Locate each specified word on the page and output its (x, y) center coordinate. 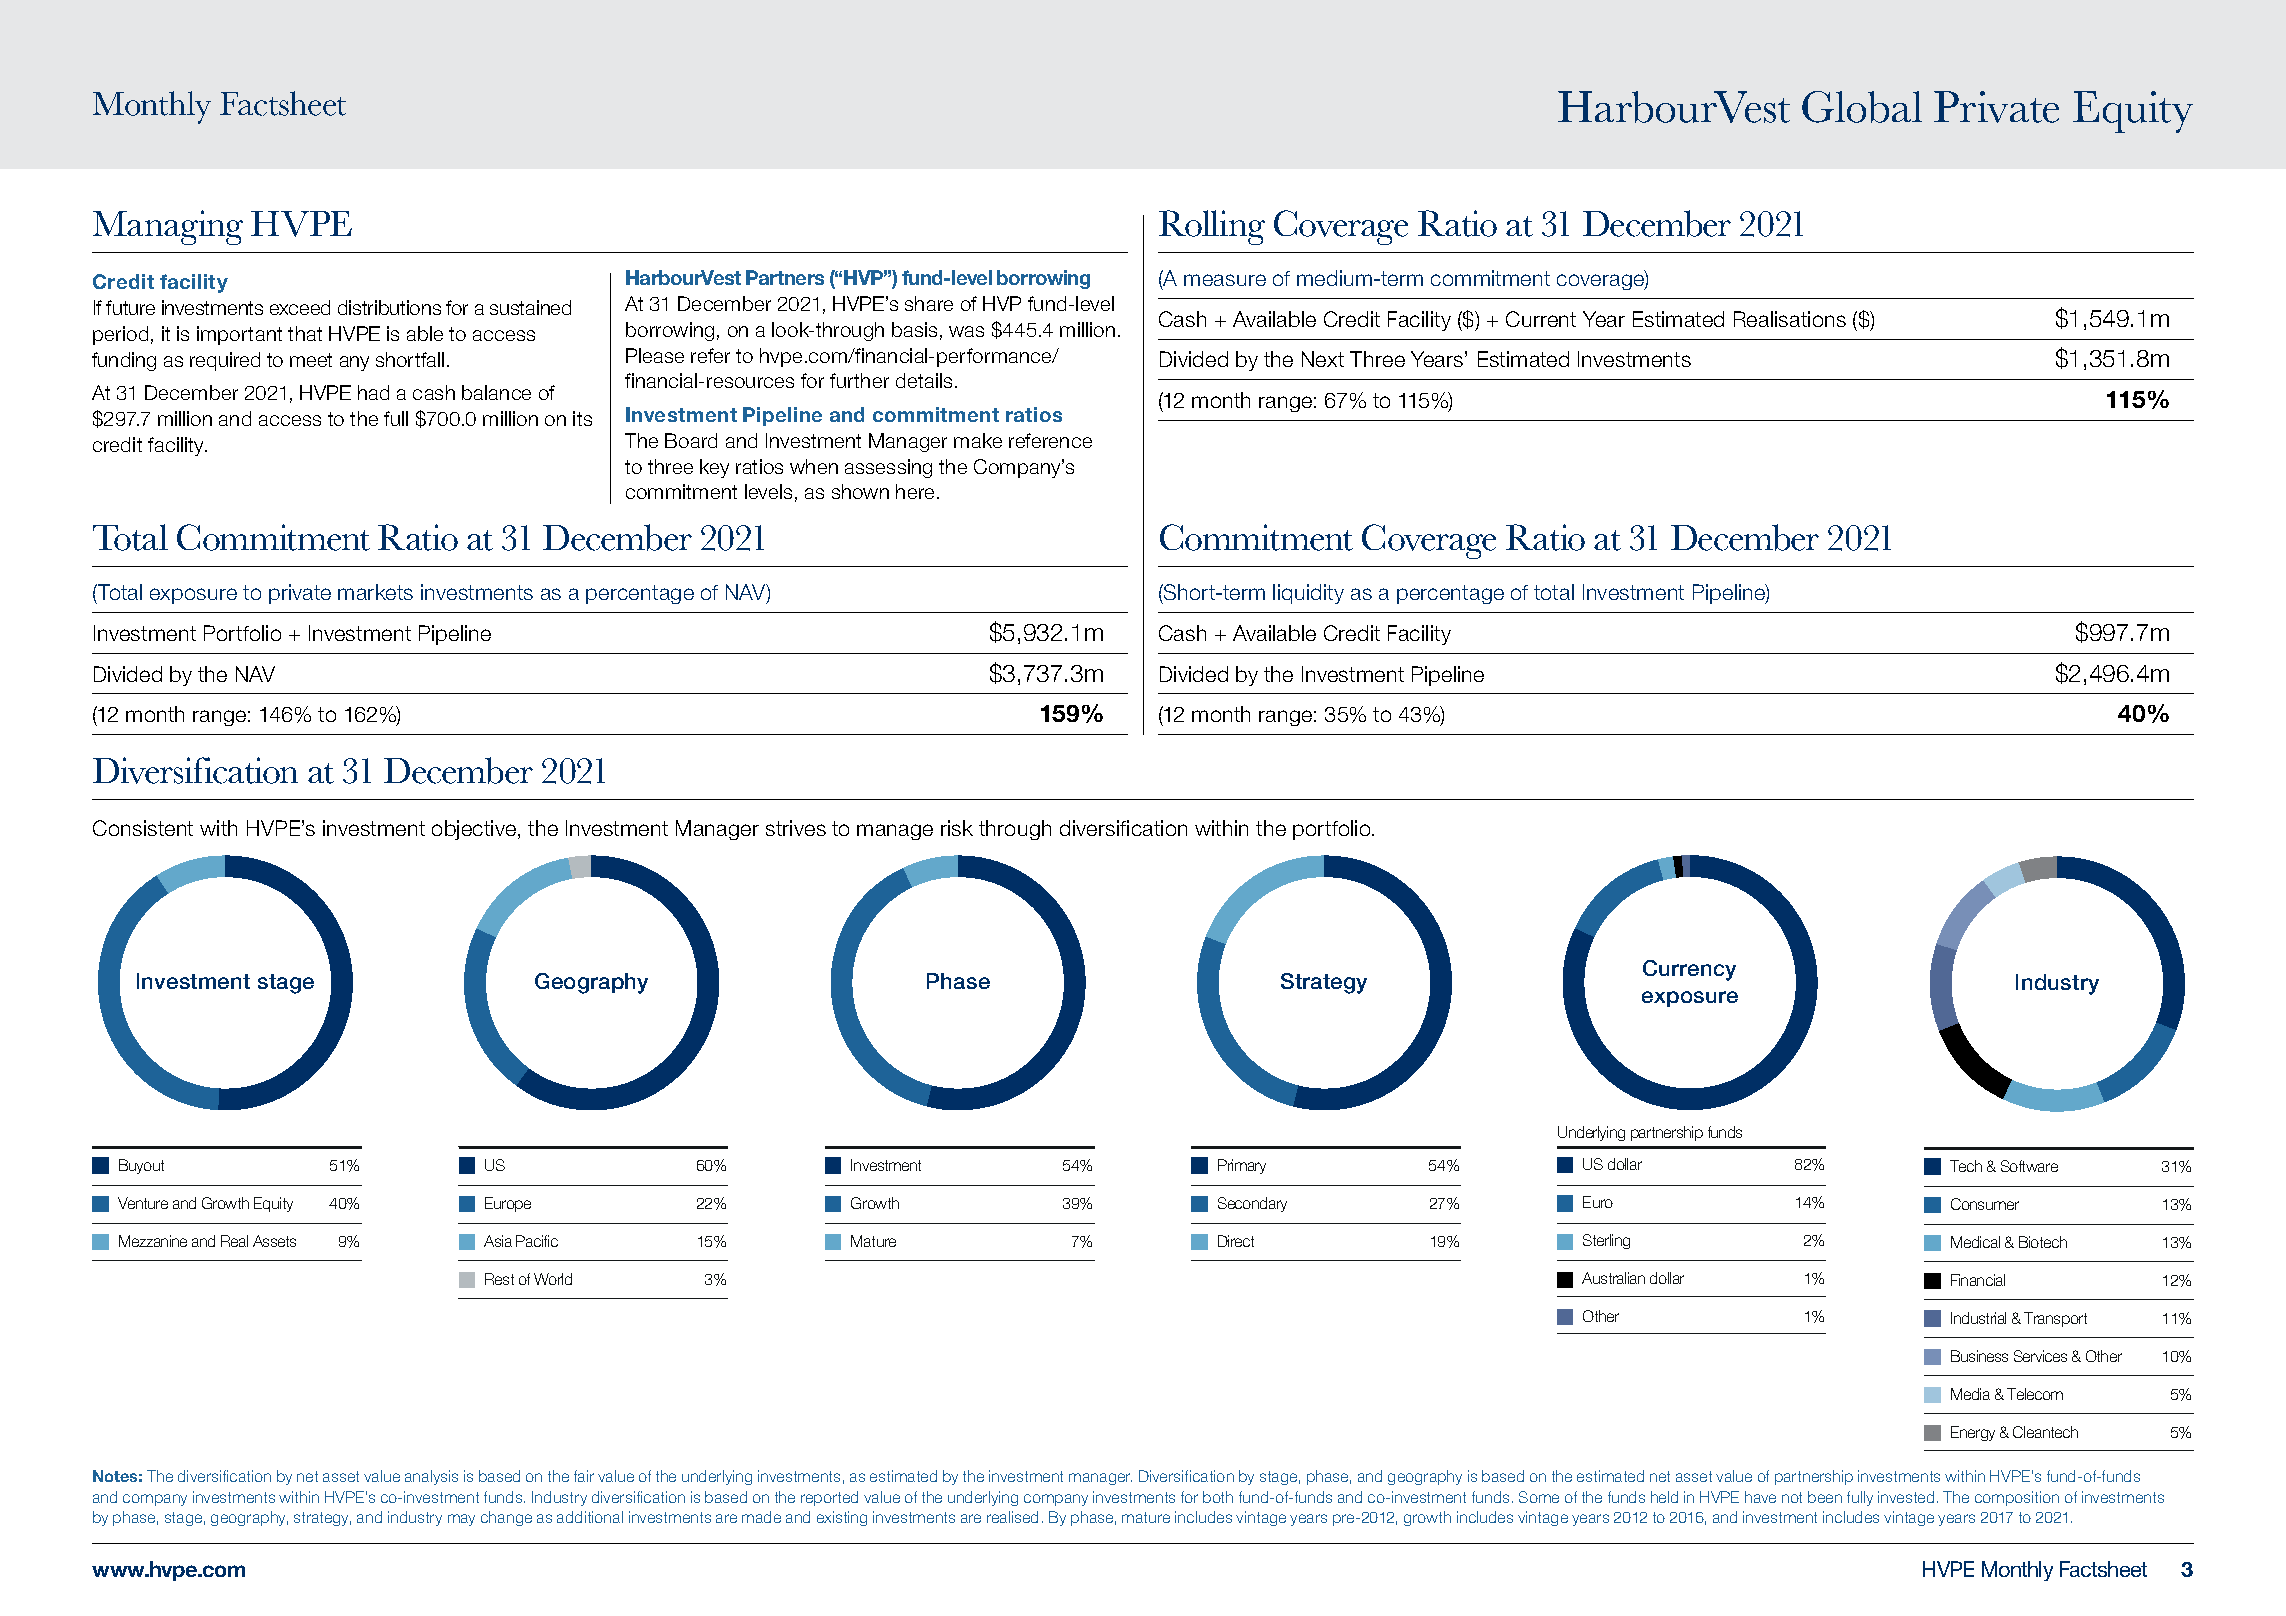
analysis (431, 1477)
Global (1862, 107)
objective (475, 830)
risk (957, 828)
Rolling (1212, 227)
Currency (1689, 970)
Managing (168, 227)
